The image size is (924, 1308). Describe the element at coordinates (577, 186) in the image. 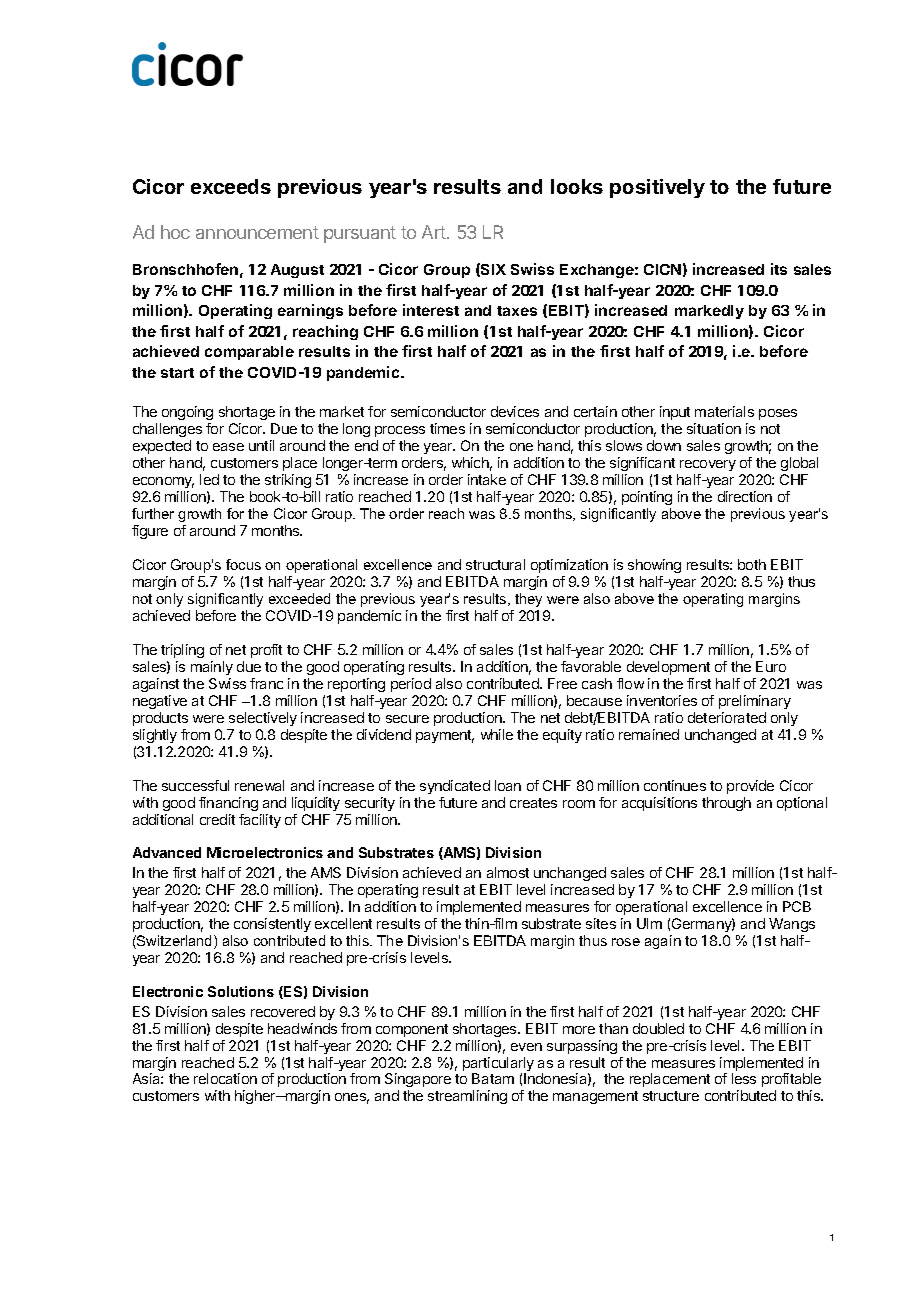

I see `looks` at that location.
